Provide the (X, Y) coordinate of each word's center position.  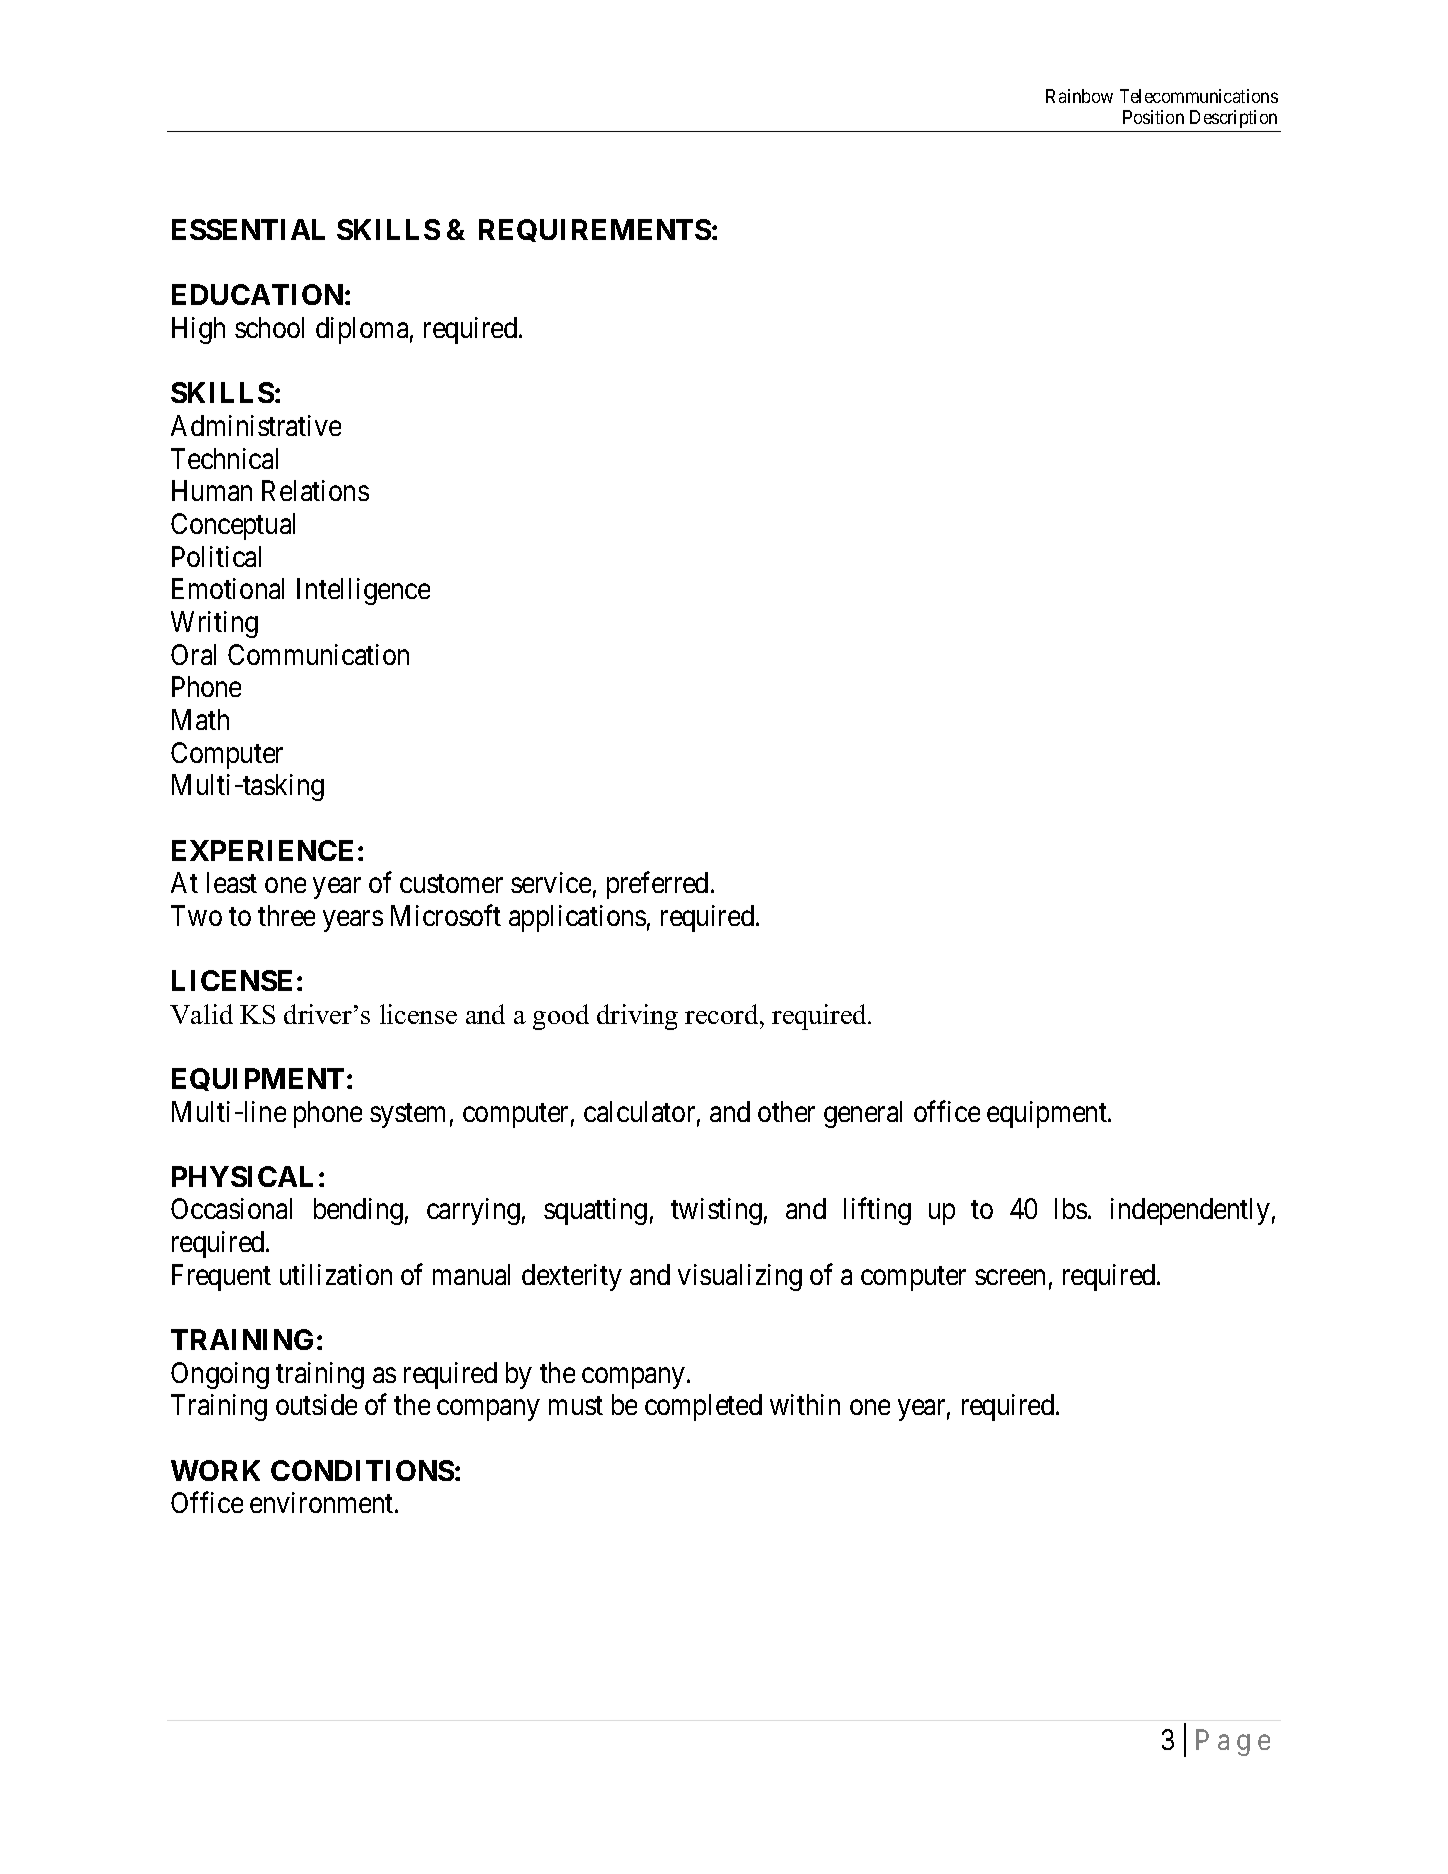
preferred (657, 885)
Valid (201, 1014)
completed (703, 1407)
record (723, 1014)
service (551, 882)
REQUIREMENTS (595, 230)
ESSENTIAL (248, 229)
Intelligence (363, 591)
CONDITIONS (362, 1470)
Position (1153, 117)
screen (1010, 1277)
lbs (1071, 1208)
